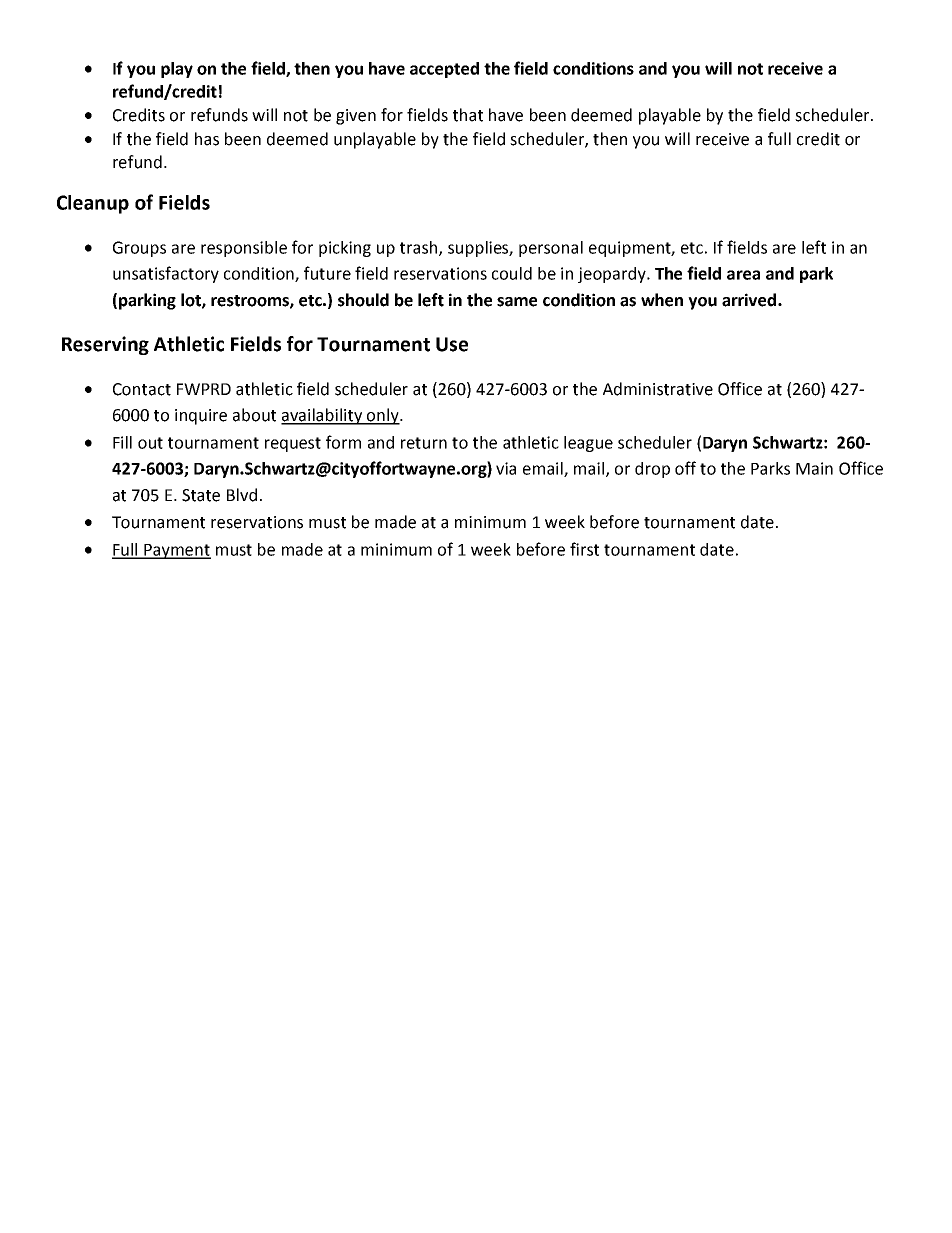  Describe the element at coordinates (444, 70) in the image. I see `accepted` at that location.
